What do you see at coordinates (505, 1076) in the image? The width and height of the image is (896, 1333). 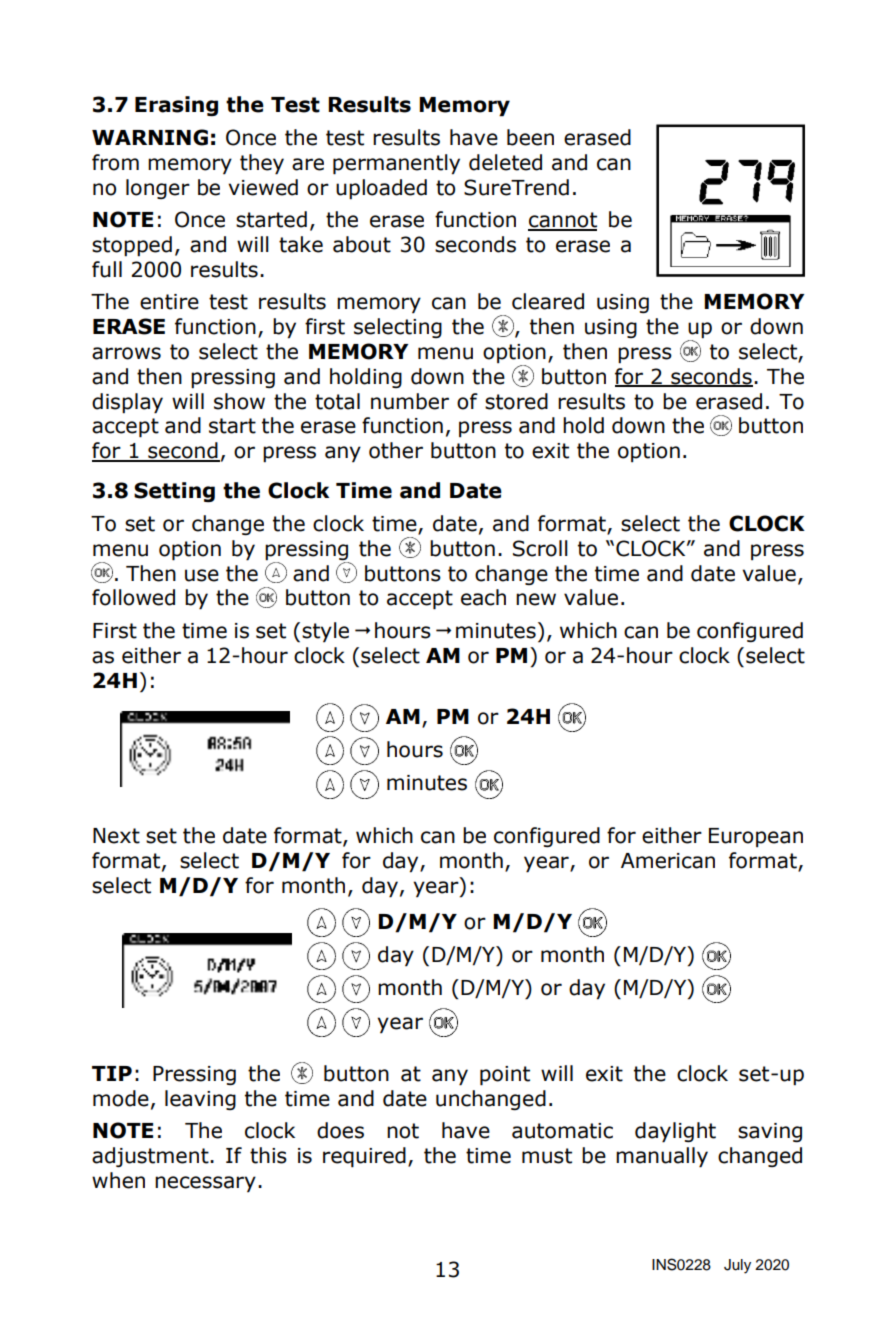 I see `point` at bounding box center [505, 1076].
